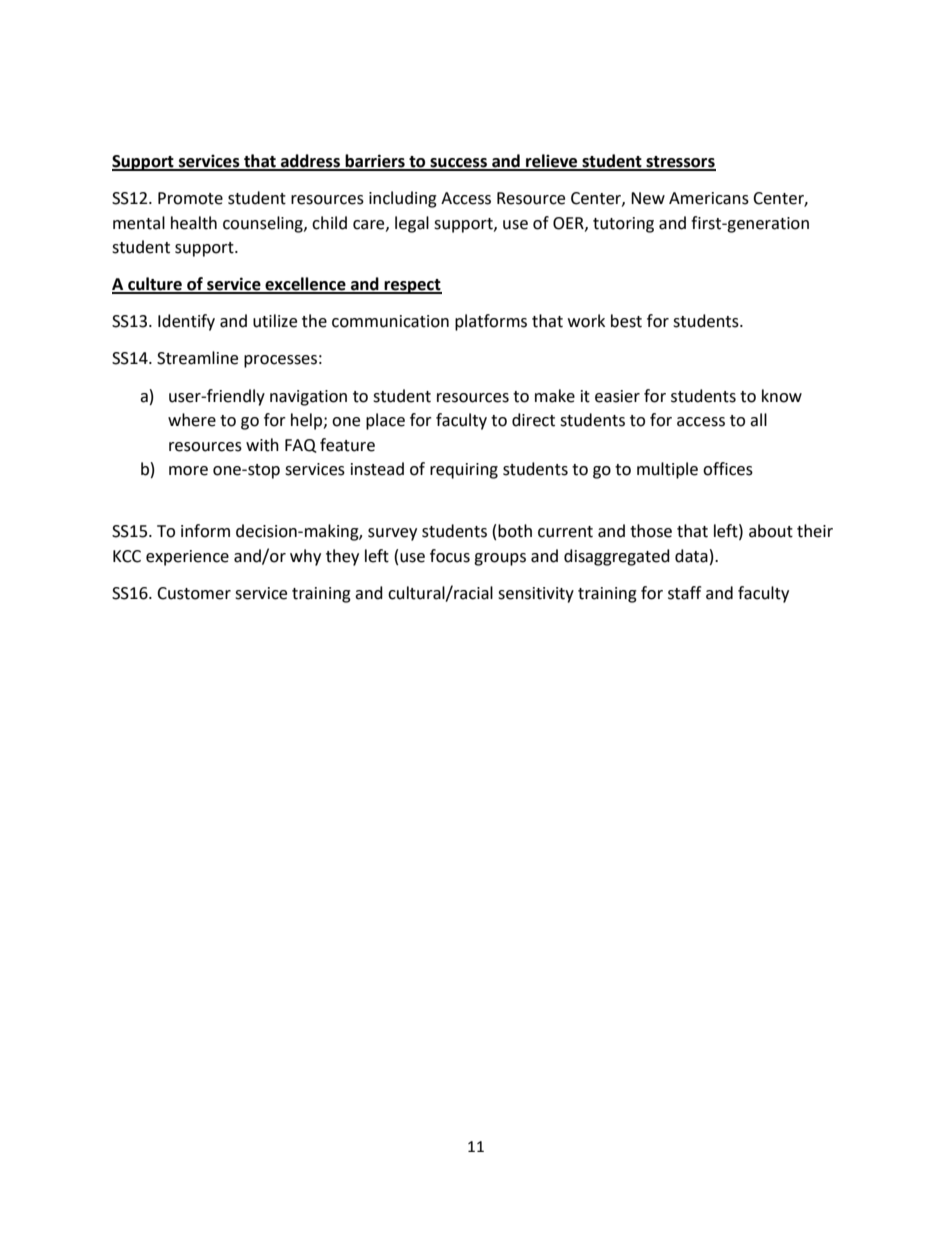 The height and width of the screenshot is (1233, 952). What do you see at coordinates (194, 593) in the screenshot?
I see `Customer` at bounding box center [194, 593].
